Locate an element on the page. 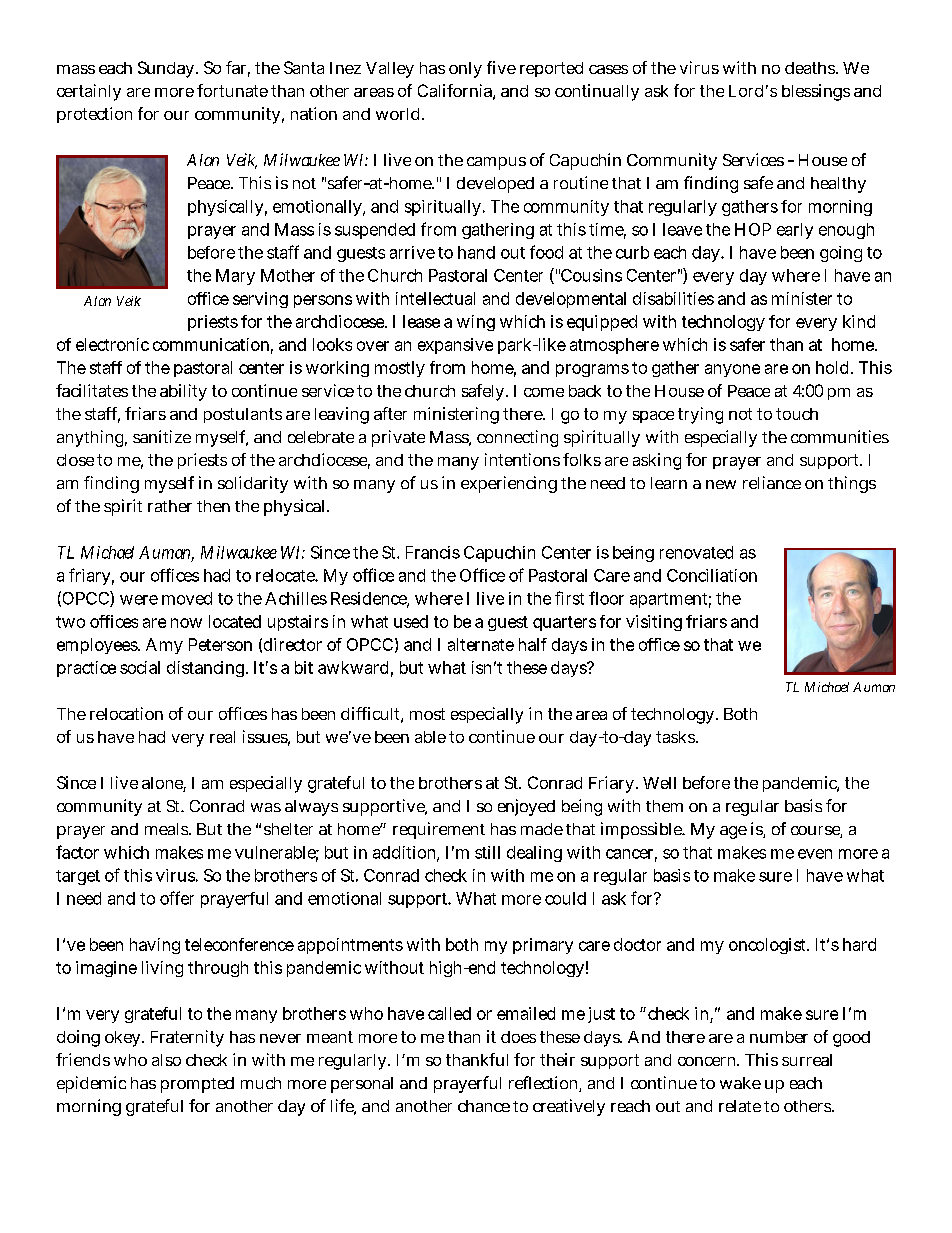 The height and width of the page is (1233, 952). California is located at coordinates (456, 92).
